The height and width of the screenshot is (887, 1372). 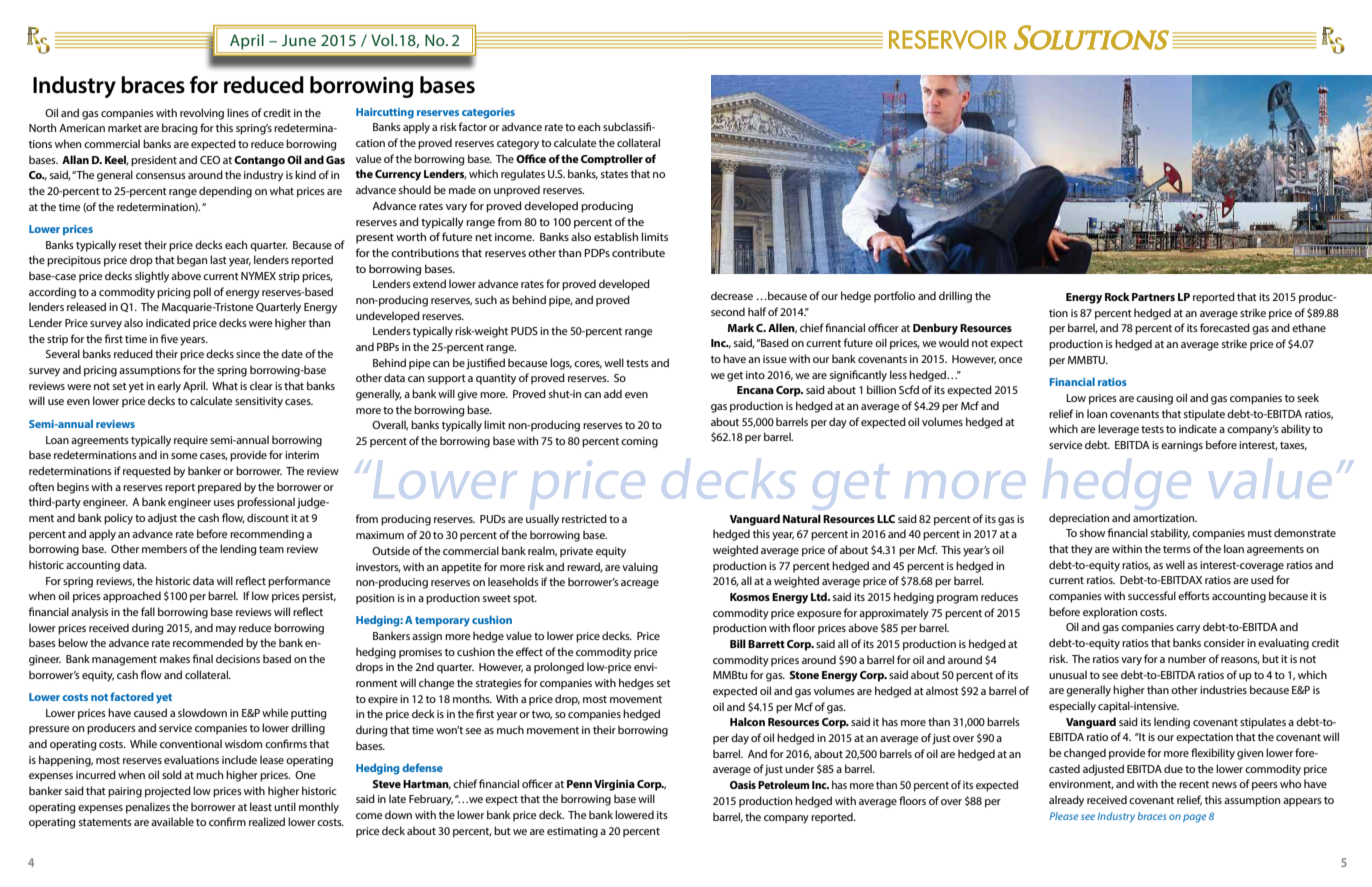 What do you see at coordinates (640, 568) in the screenshot?
I see `valuing` at bounding box center [640, 568].
